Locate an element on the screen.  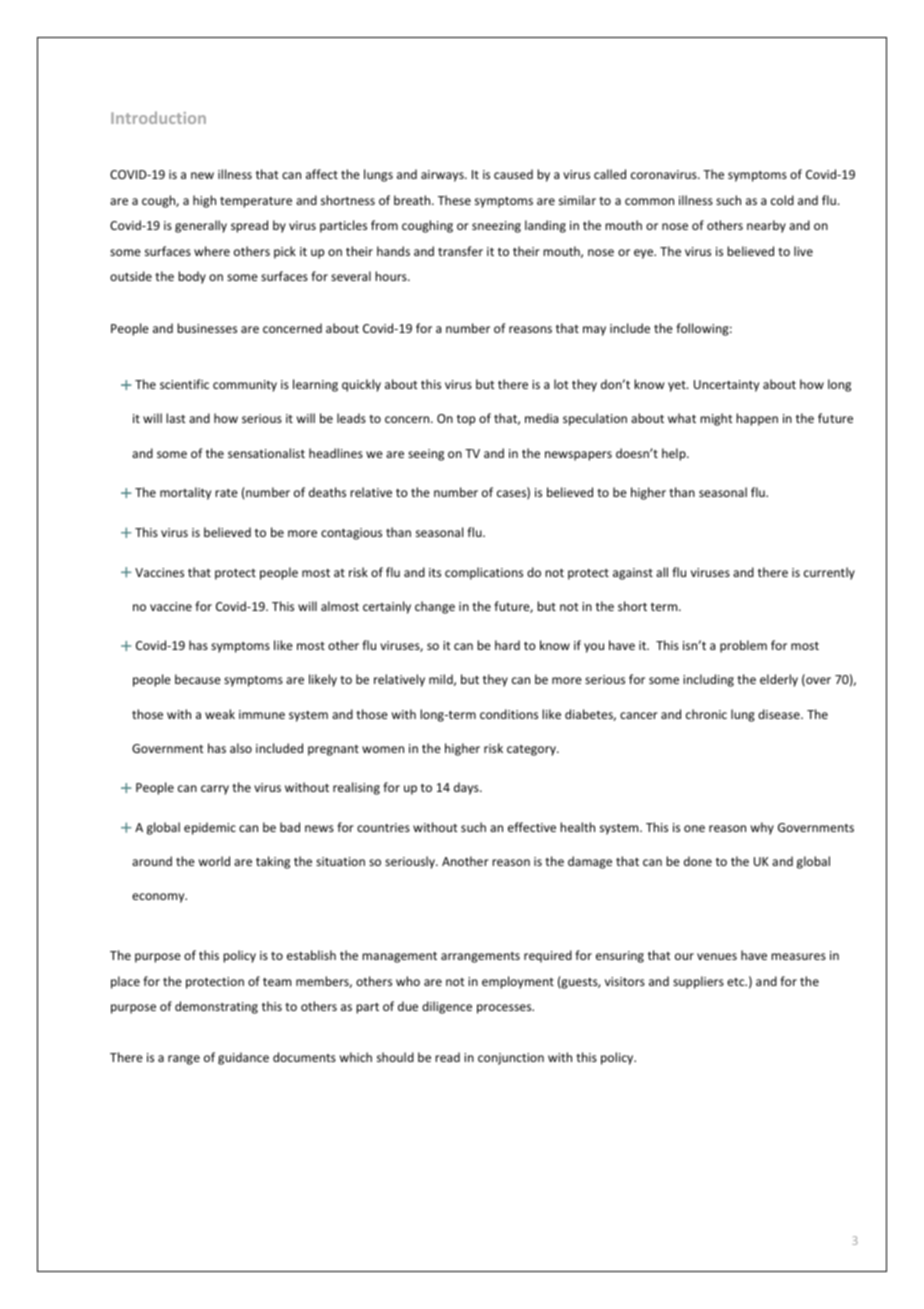
top is located at coordinates (466, 420).
